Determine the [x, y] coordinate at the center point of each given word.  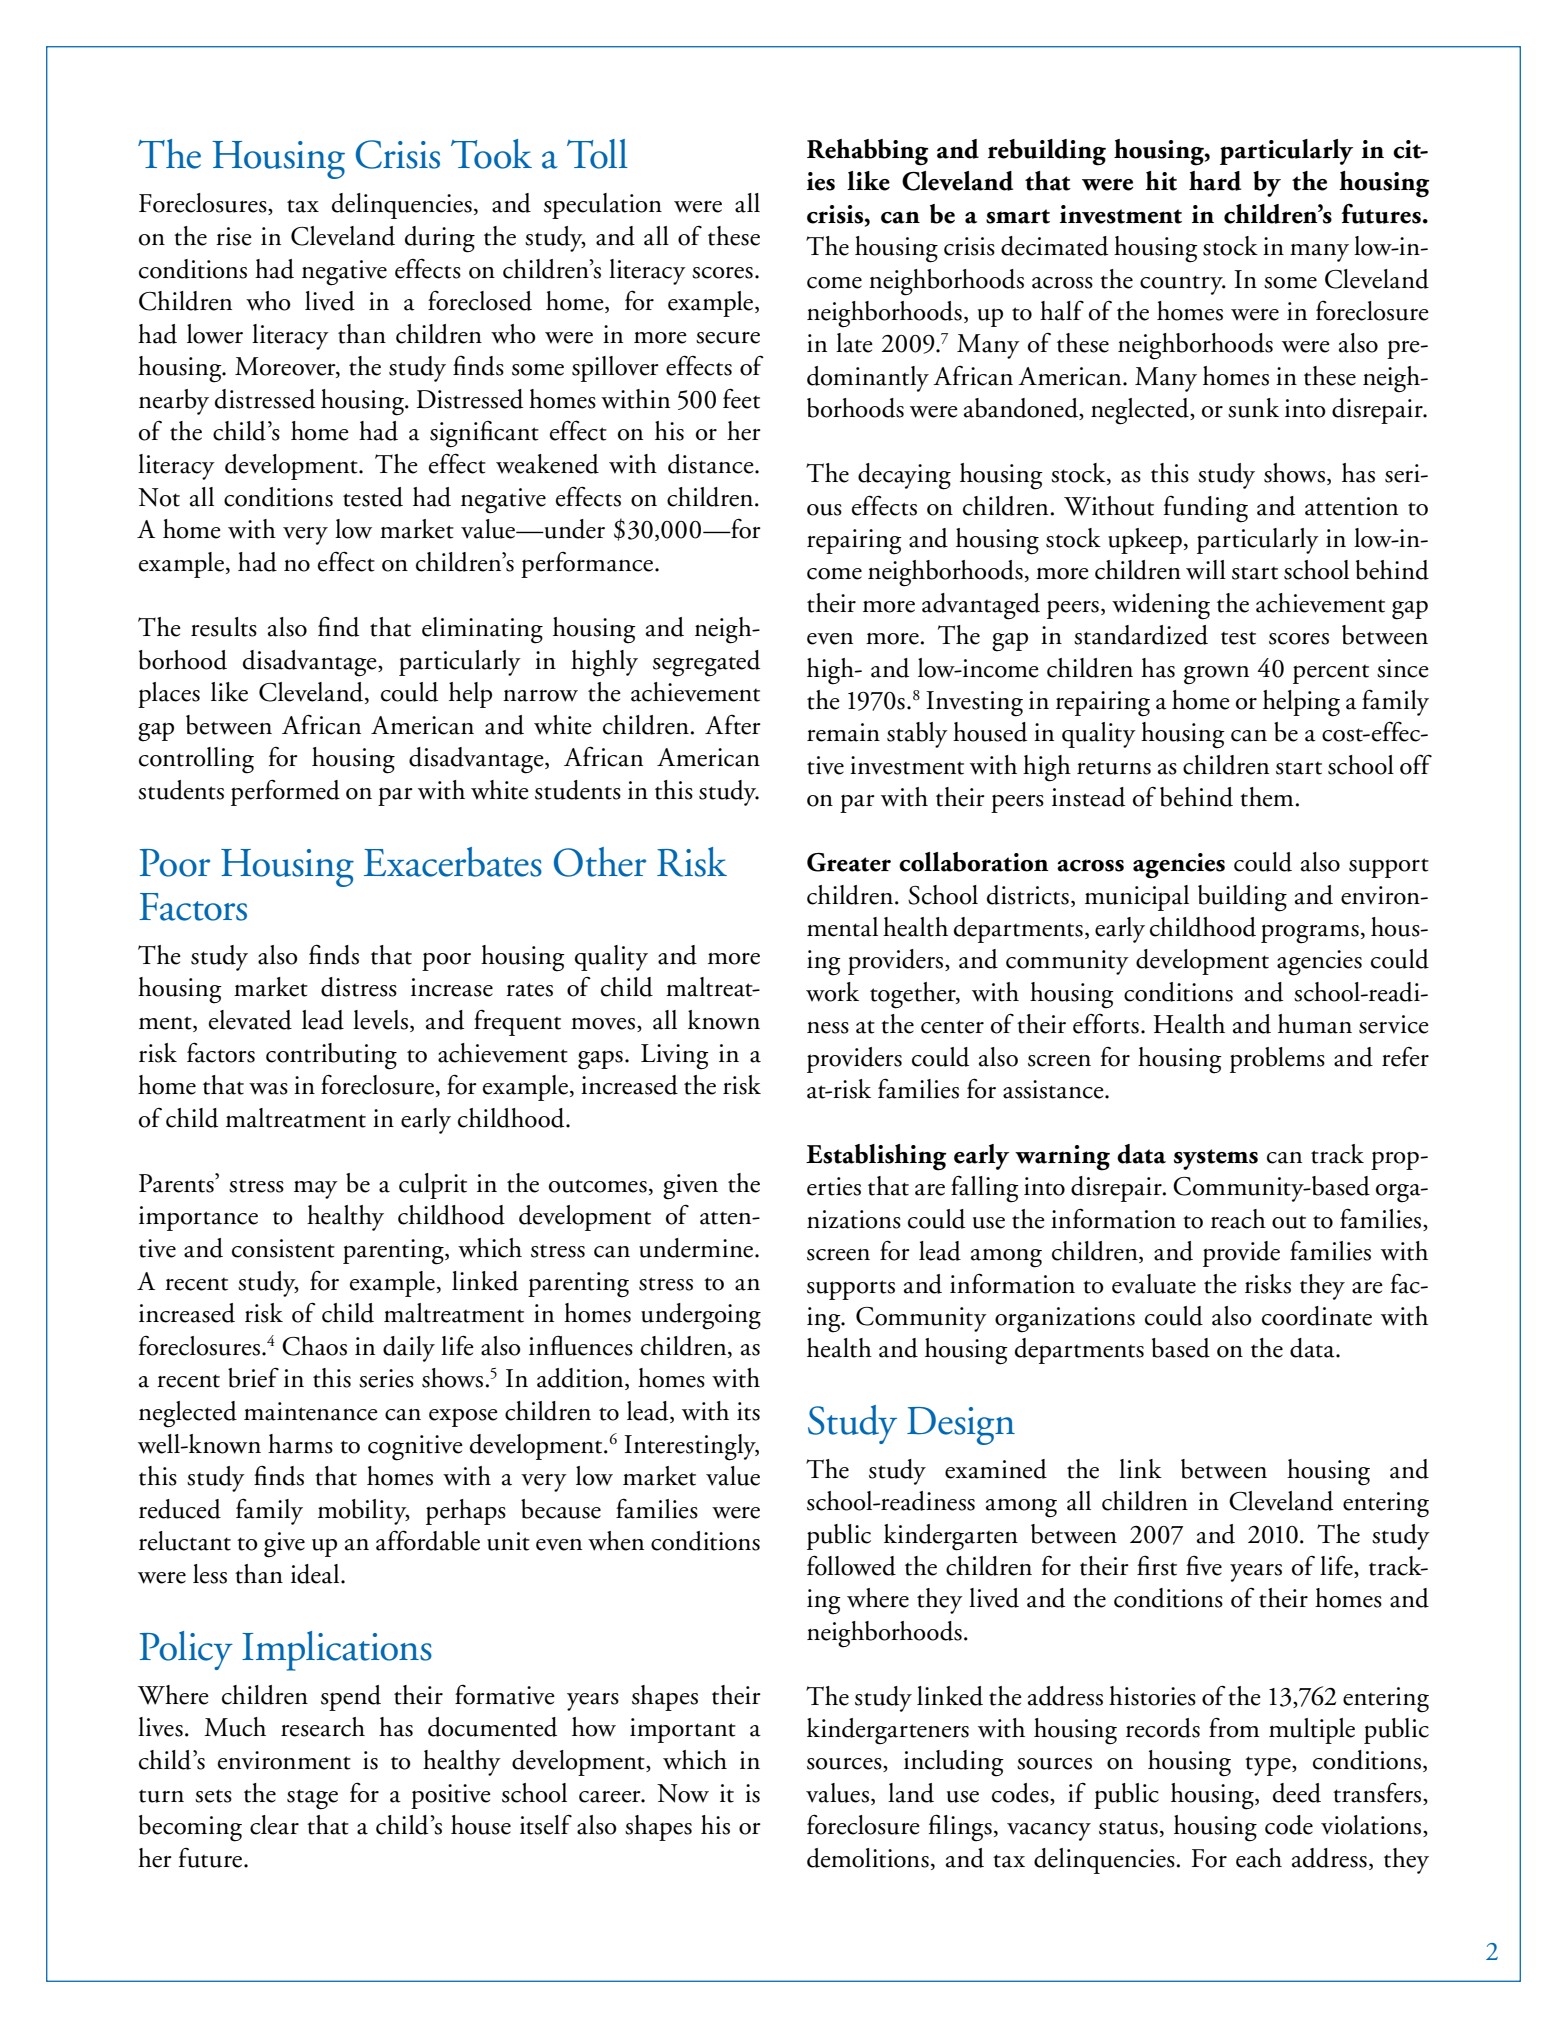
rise [234, 236]
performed [285, 792]
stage [312, 1799]
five [1204, 1565]
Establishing [876, 1157]
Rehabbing [868, 152]
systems [1216, 1159]
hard [1215, 181]
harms [300, 1444]
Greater [849, 862]
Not [159, 497]
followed [851, 1565]
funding [1206, 509]
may [316, 1190]
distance [712, 464]
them [1267, 797]
